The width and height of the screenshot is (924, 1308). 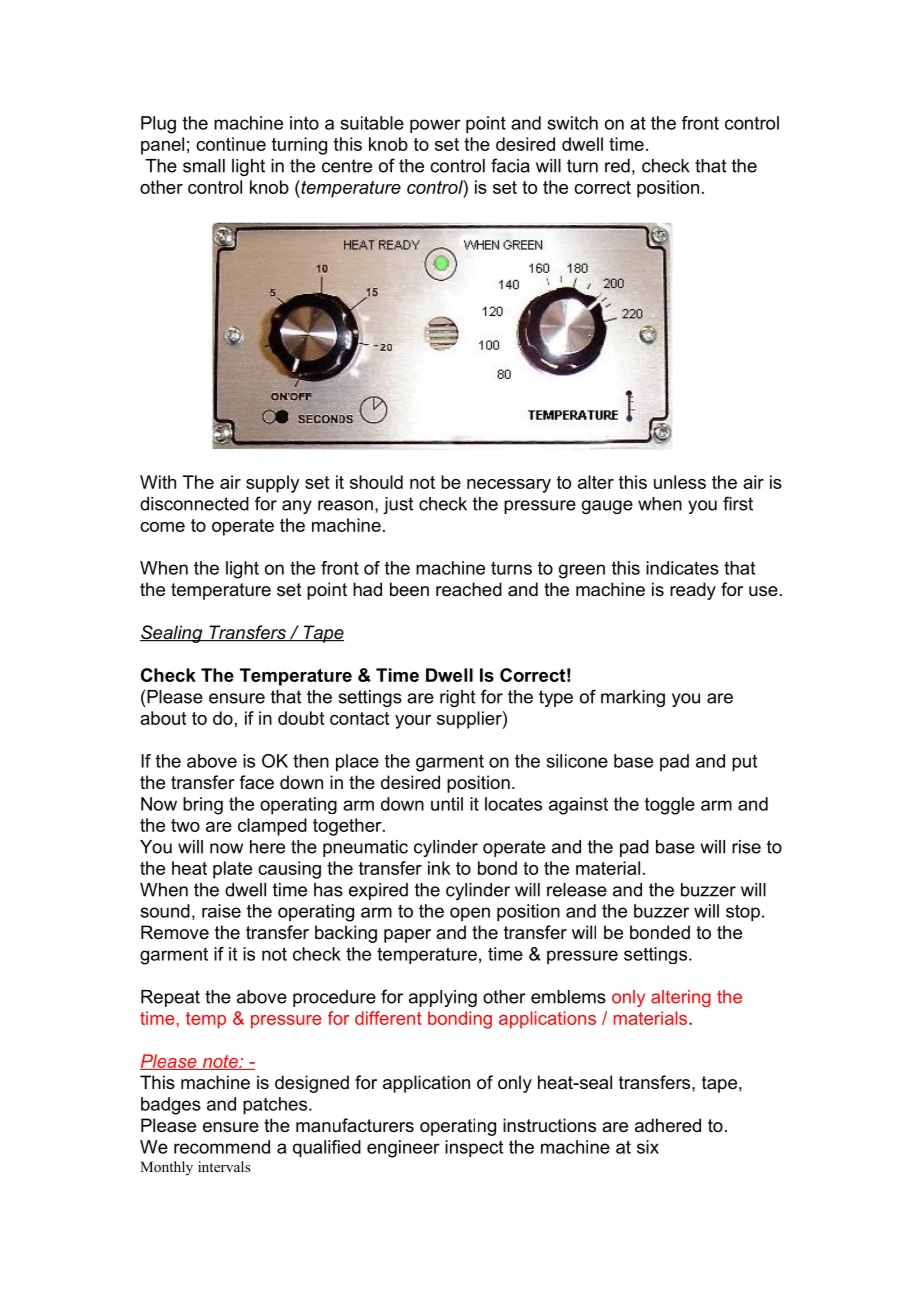 What do you see at coordinates (573, 123) in the screenshot?
I see `switch` at bounding box center [573, 123].
